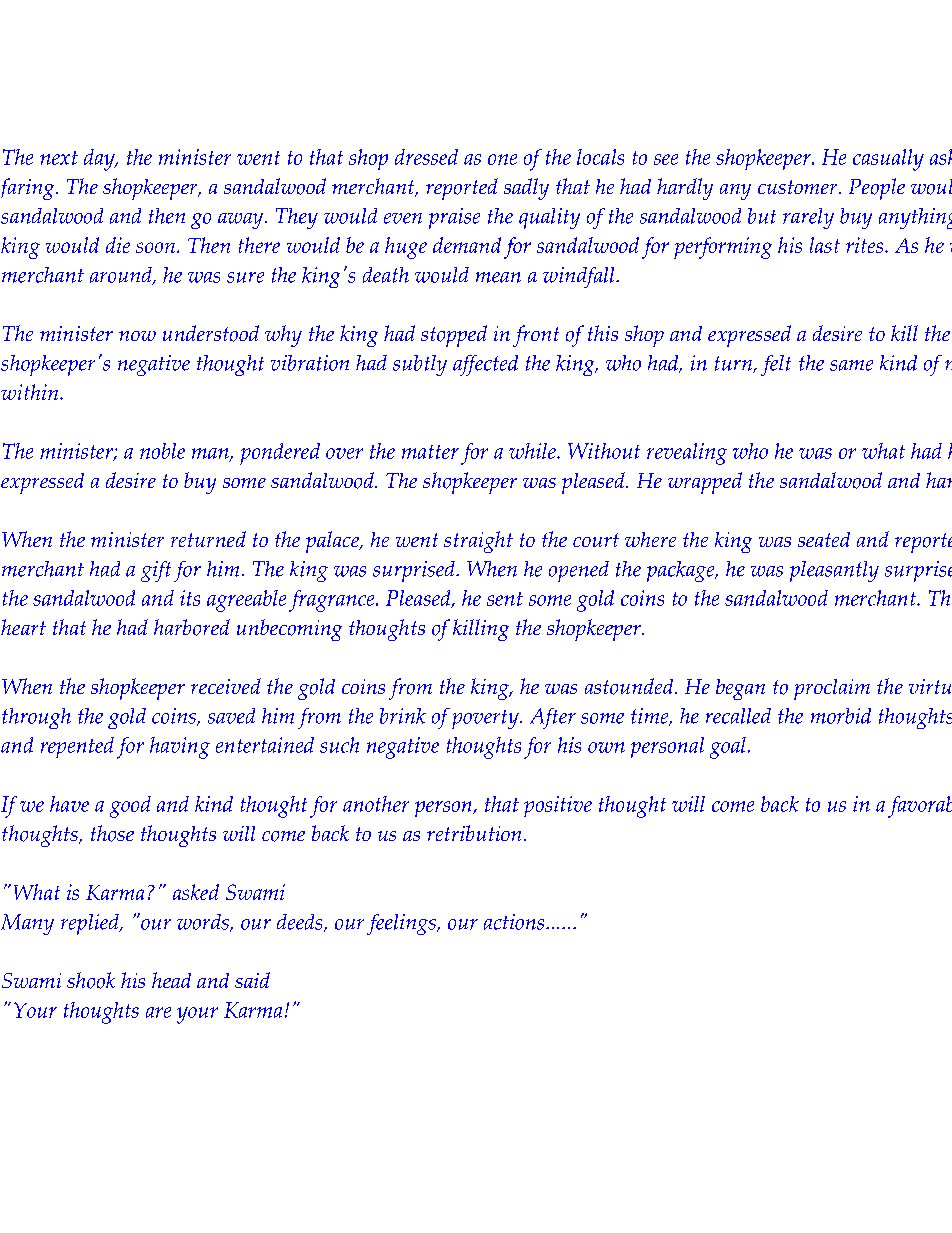 The image size is (952, 1233). What do you see at coordinates (36, 718) in the screenshot?
I see `through` at bounding box center [36, 718].
